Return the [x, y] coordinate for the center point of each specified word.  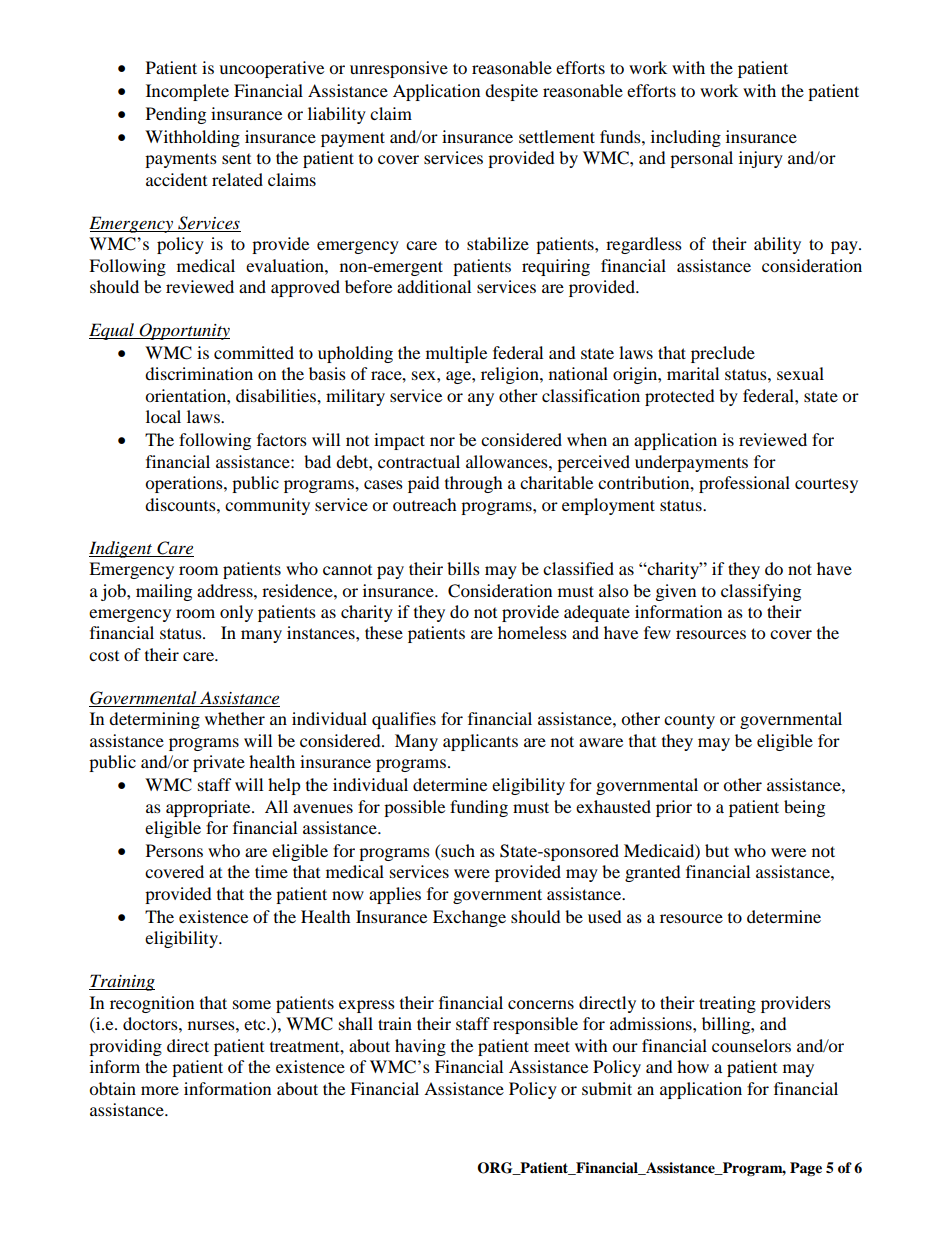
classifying [761, 592]
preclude [723, 354]
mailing [164, 592]
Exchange [469, 918]
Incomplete [187, 92]
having [420, 1047]
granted [653, 873]
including [686, 138]
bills [463, 568]
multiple [456, 354]
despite [511, 92]
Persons [174, 850]
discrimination [199, 373]
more [160, 1090]
